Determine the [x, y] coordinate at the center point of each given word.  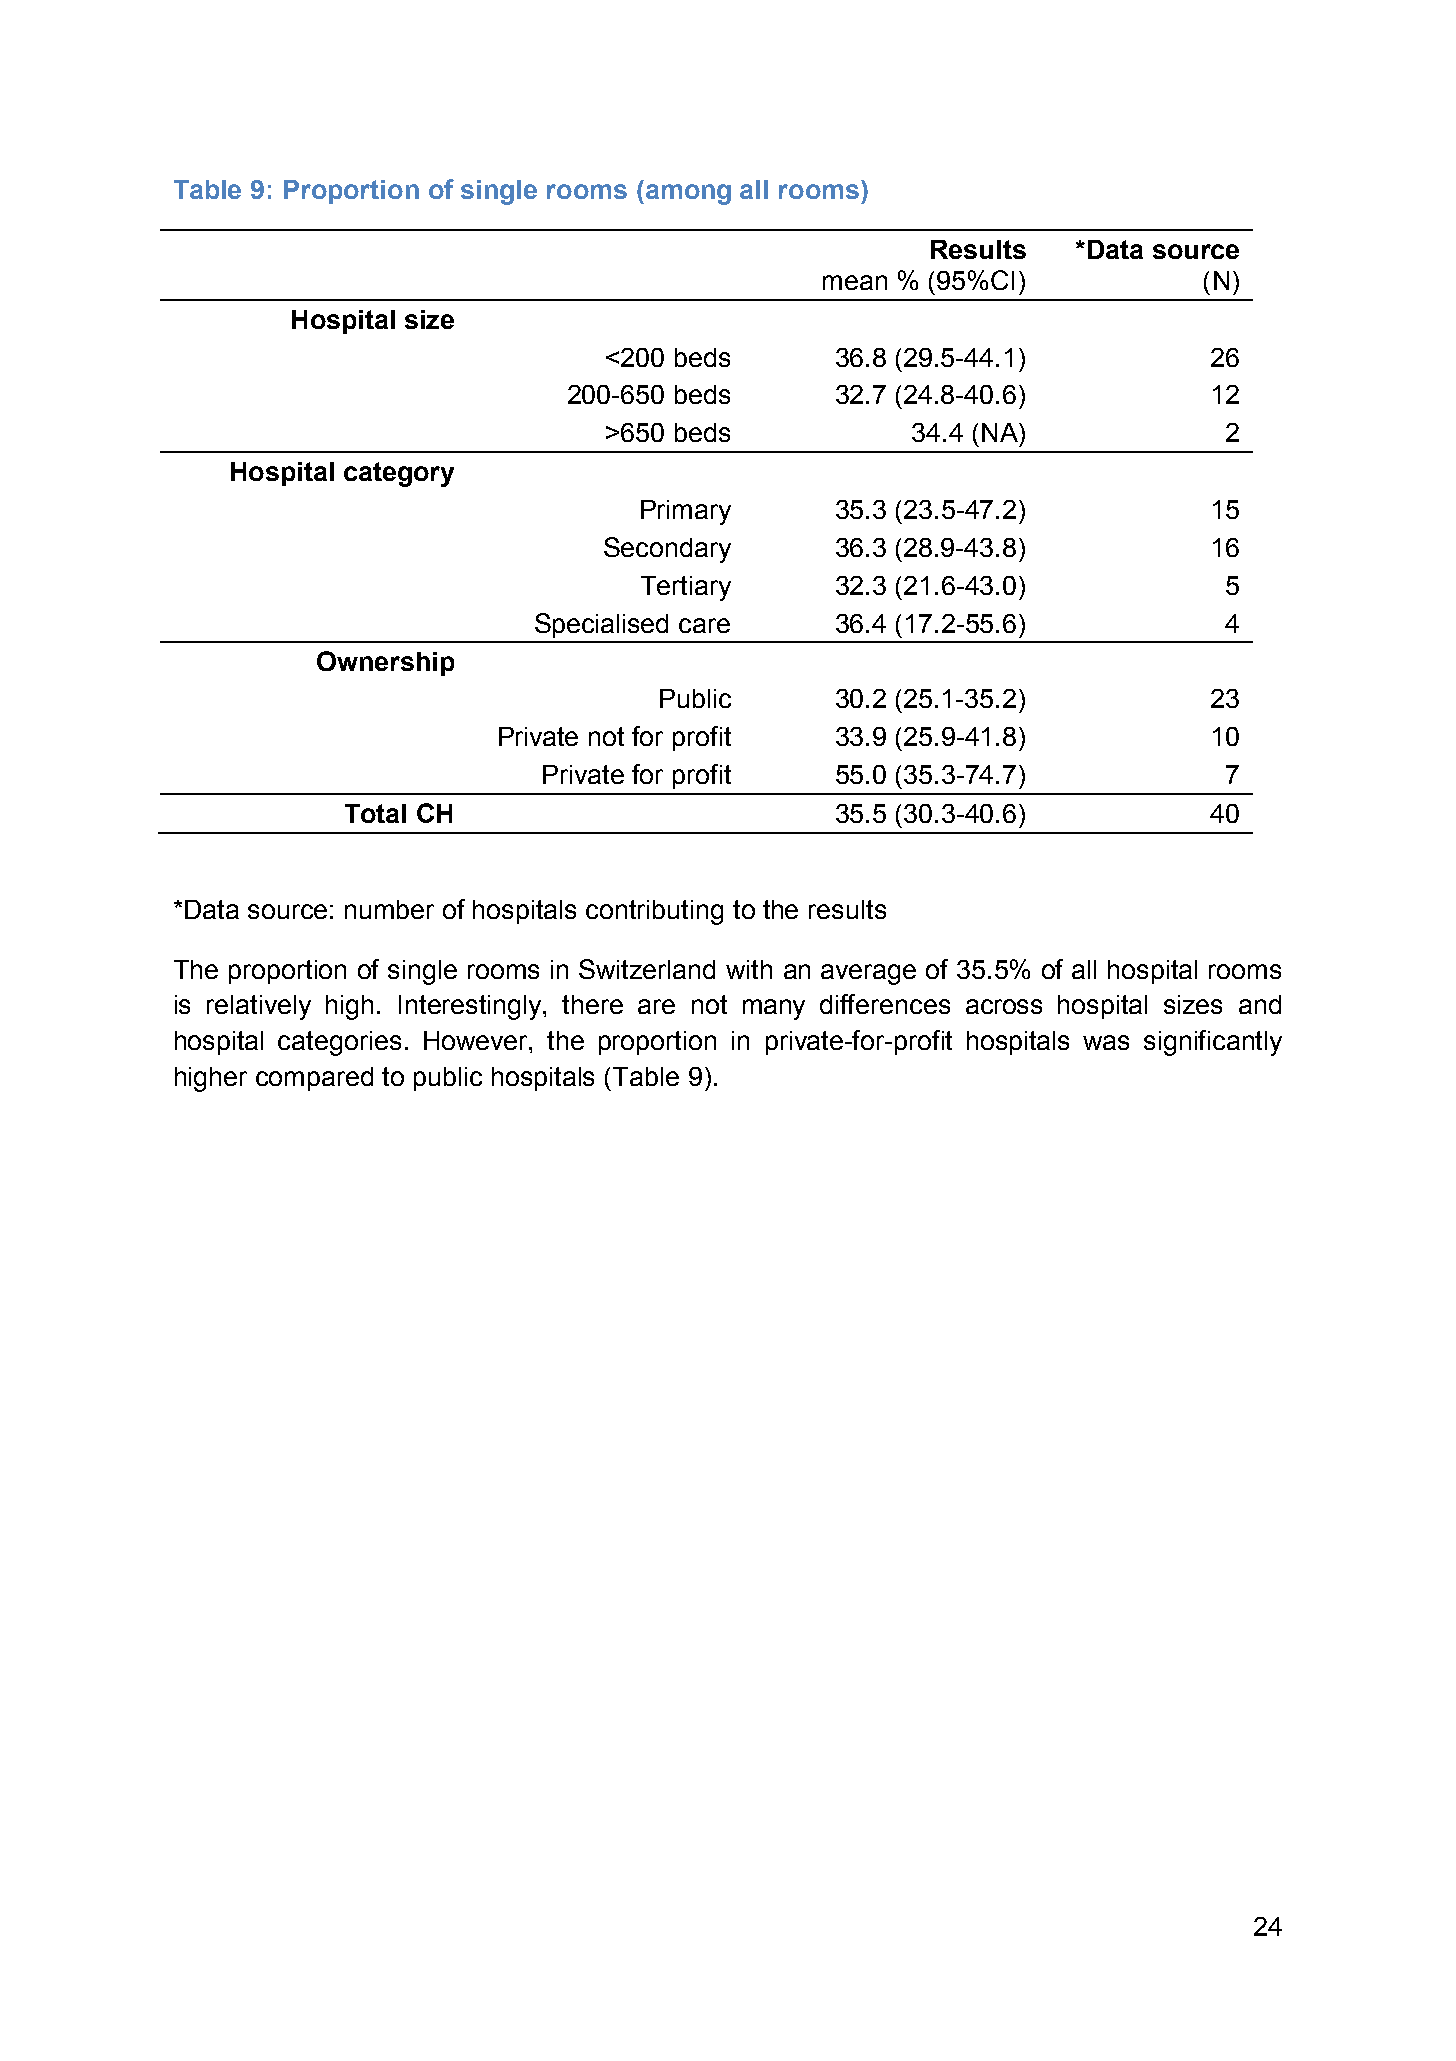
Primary [686, 512]
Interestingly [472, 1007]
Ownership [385, 663]
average [868, 974]
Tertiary [686, 588]
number [389, 909]
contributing [654, 912]
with [749, 969]
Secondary [667, 550]
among [687, 194]
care [704, 625]
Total [375, 813]
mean [855, 282]
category [399, 474]
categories [339, 1043]
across [1004, 1006]
